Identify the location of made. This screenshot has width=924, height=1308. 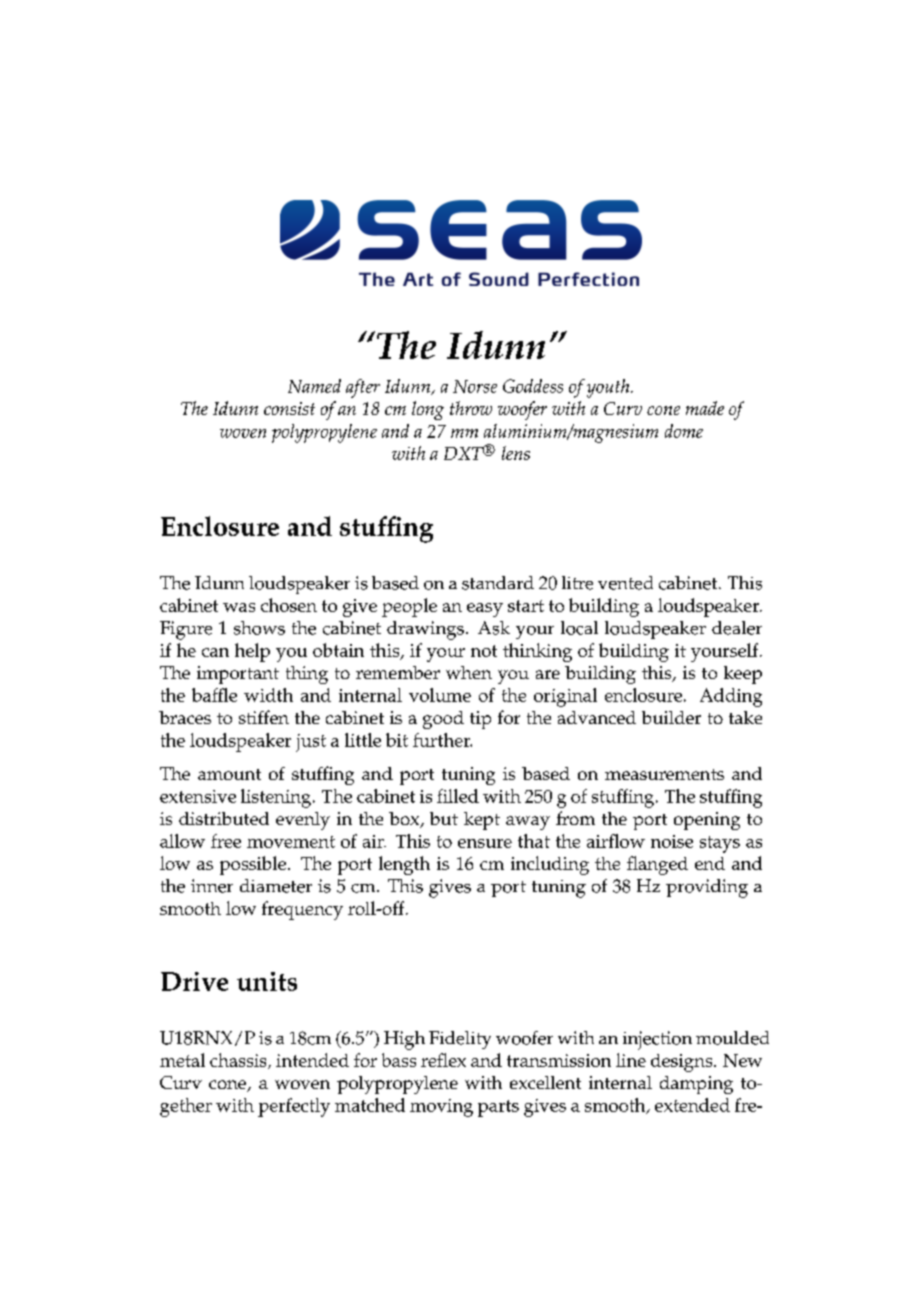
(705, 408).
